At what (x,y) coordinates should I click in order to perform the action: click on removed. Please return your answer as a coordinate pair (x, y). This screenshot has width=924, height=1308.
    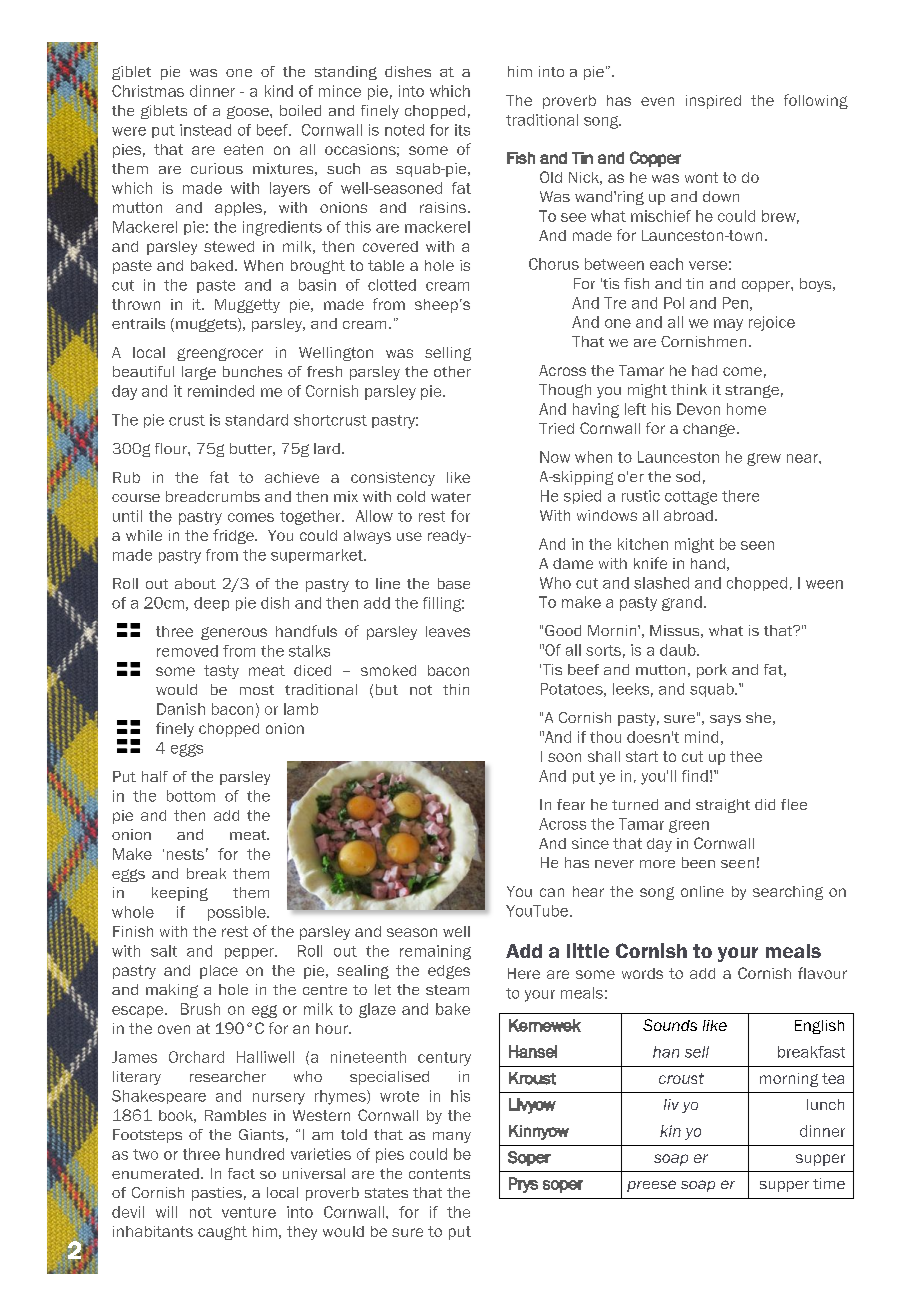
    Looking at the image, I should click on (187, 651).
